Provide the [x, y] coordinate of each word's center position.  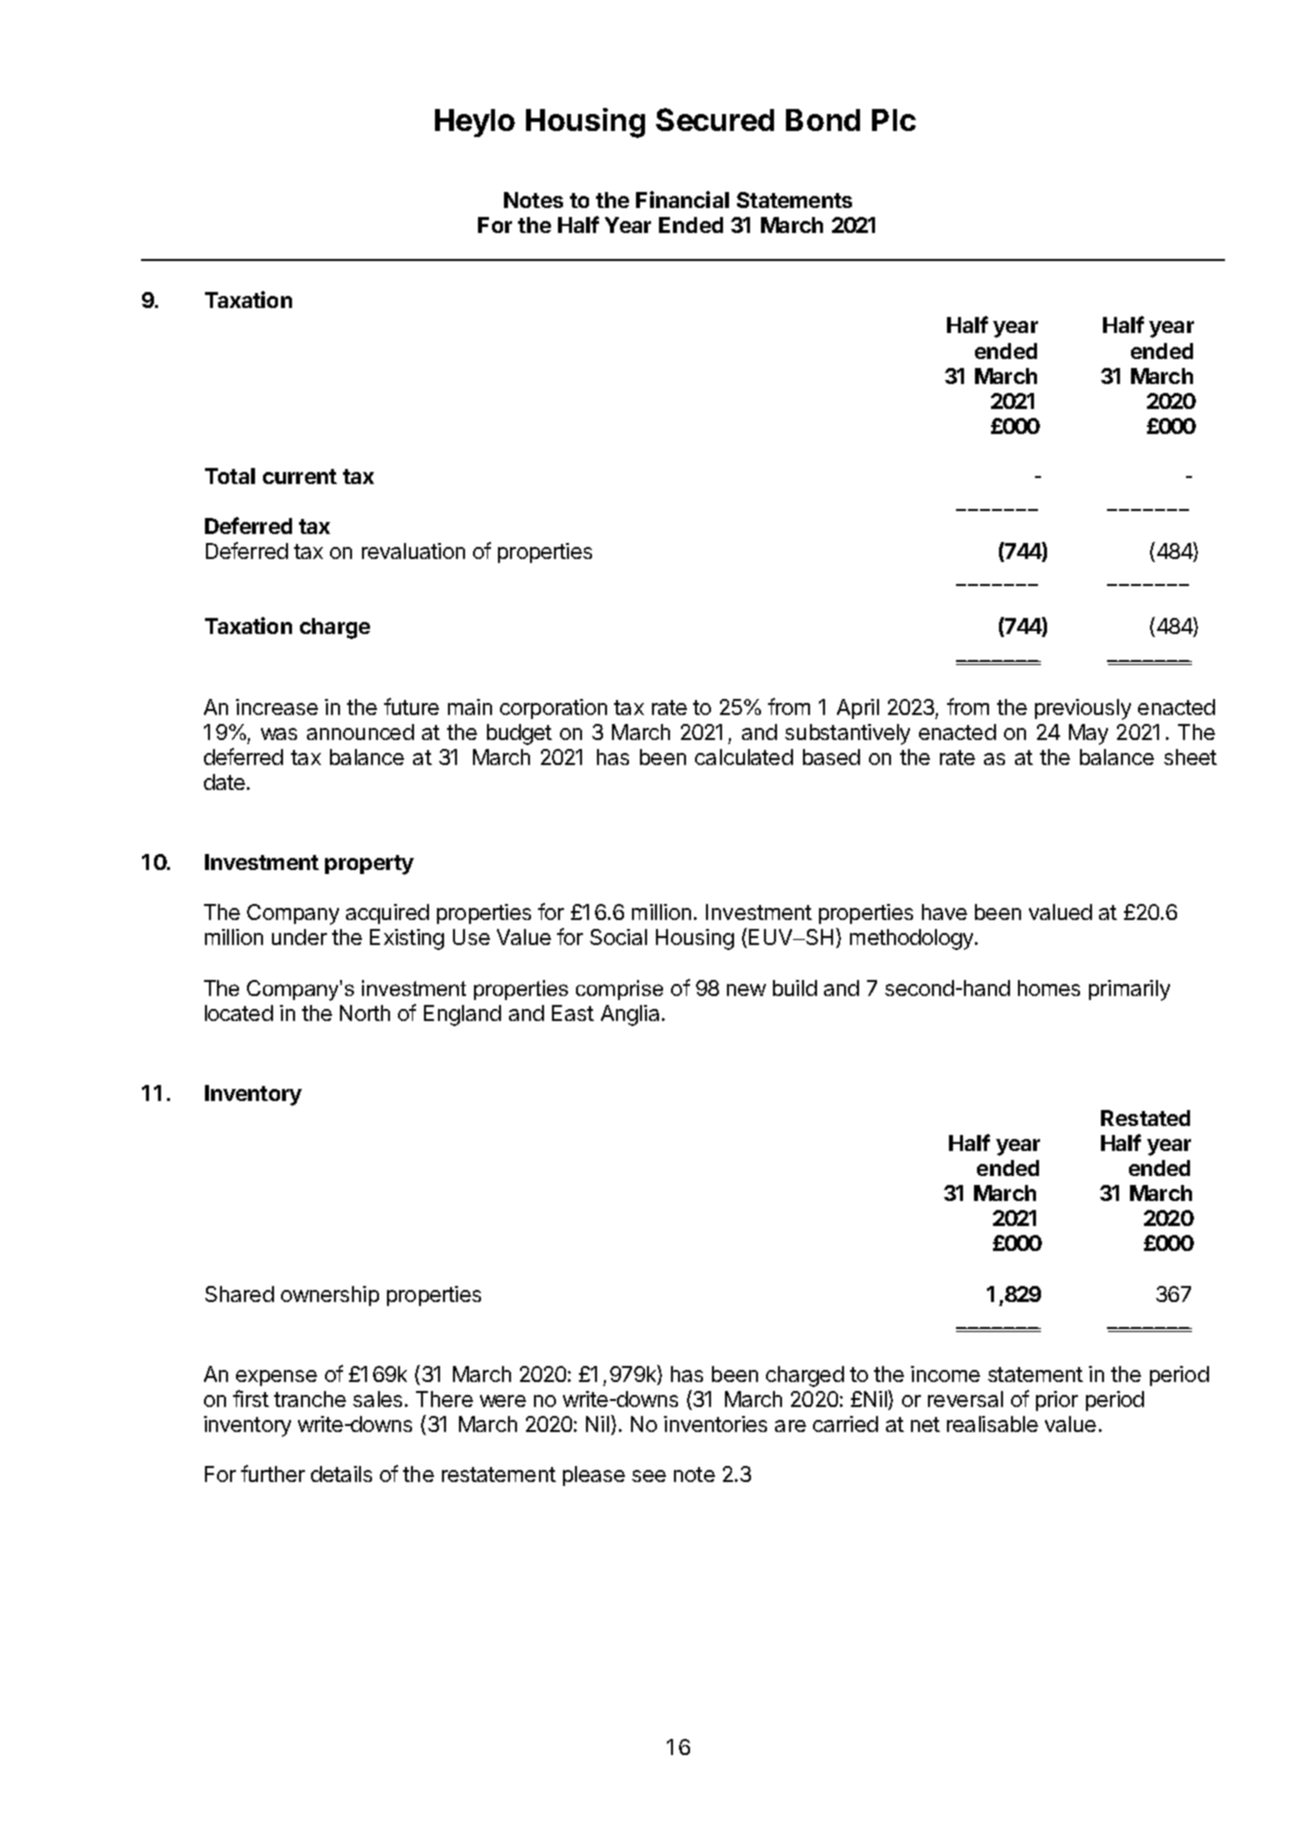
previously [1083, 709]
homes [1049, 988]
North [365, 1013]
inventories [715, 1424]
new [746, 990]
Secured [715, 119]
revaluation [413, 551]
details [341, 1474]
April [858, 709]
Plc [894, 120]
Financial [682, 199]
